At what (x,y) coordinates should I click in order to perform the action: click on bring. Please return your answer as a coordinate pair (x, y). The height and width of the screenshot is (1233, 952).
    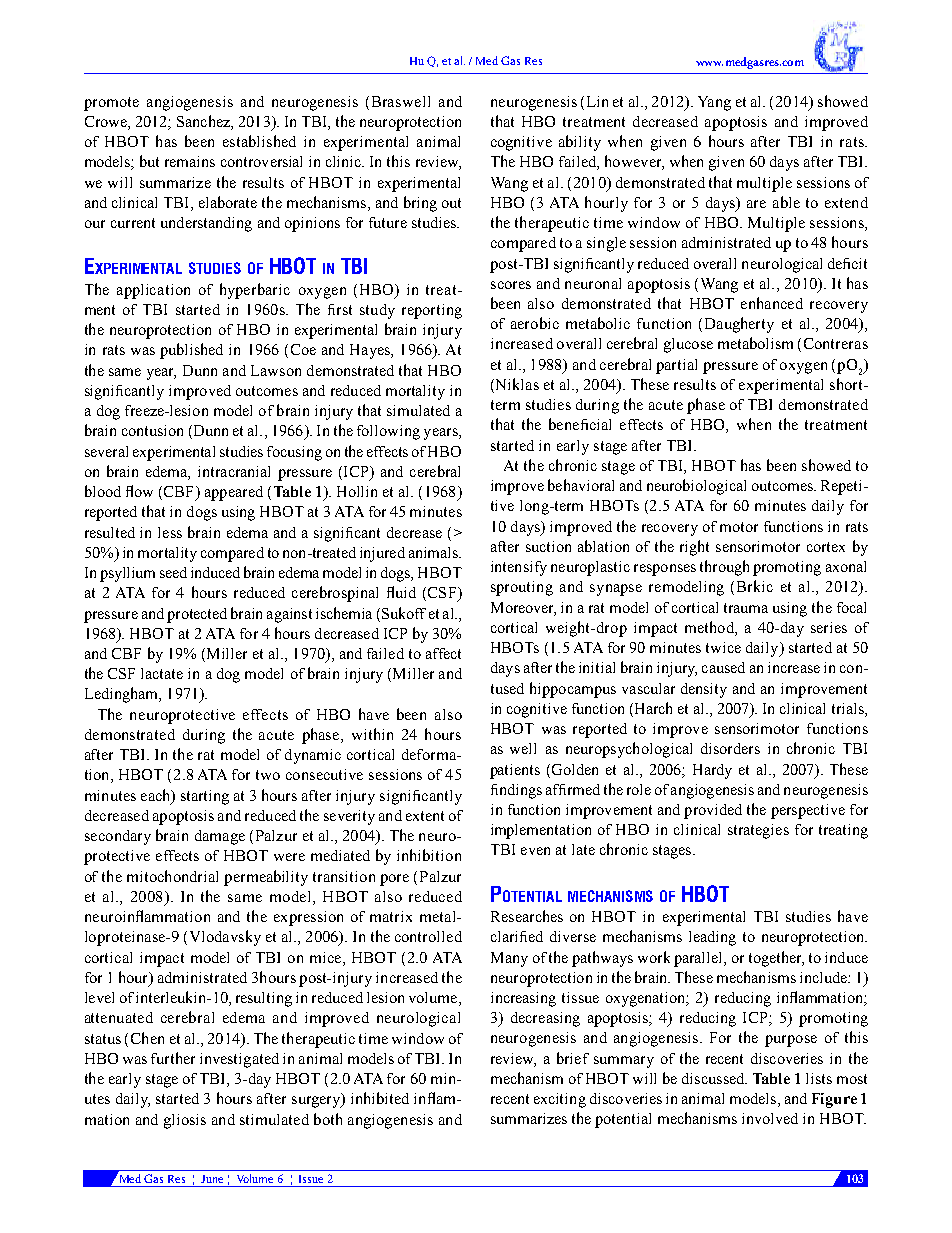
    Looking at the image, I should click on (420, 204).
